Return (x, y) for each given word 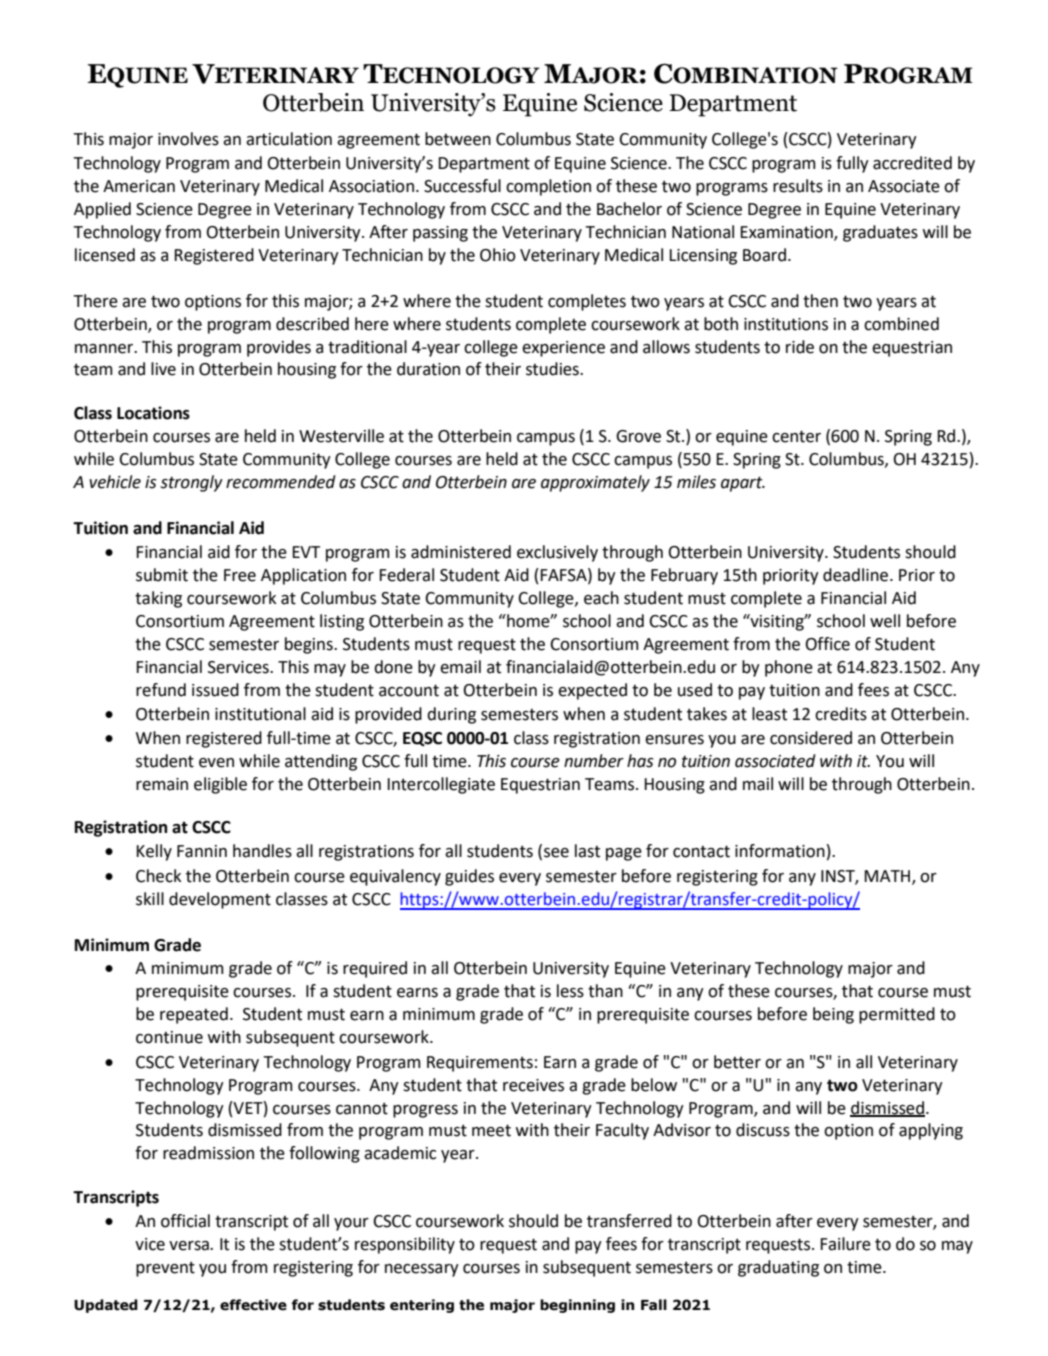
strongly (191, 483)
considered (811, 738)
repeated (194, 1015)
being (833, 1015)
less (570, 991)
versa (190, 1246)
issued (215, 690)
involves (188, 139)
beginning (577, 1306)
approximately (595, 483)
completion (548, 187)
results (798, 186)
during (451, 715)
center (796, 436)
